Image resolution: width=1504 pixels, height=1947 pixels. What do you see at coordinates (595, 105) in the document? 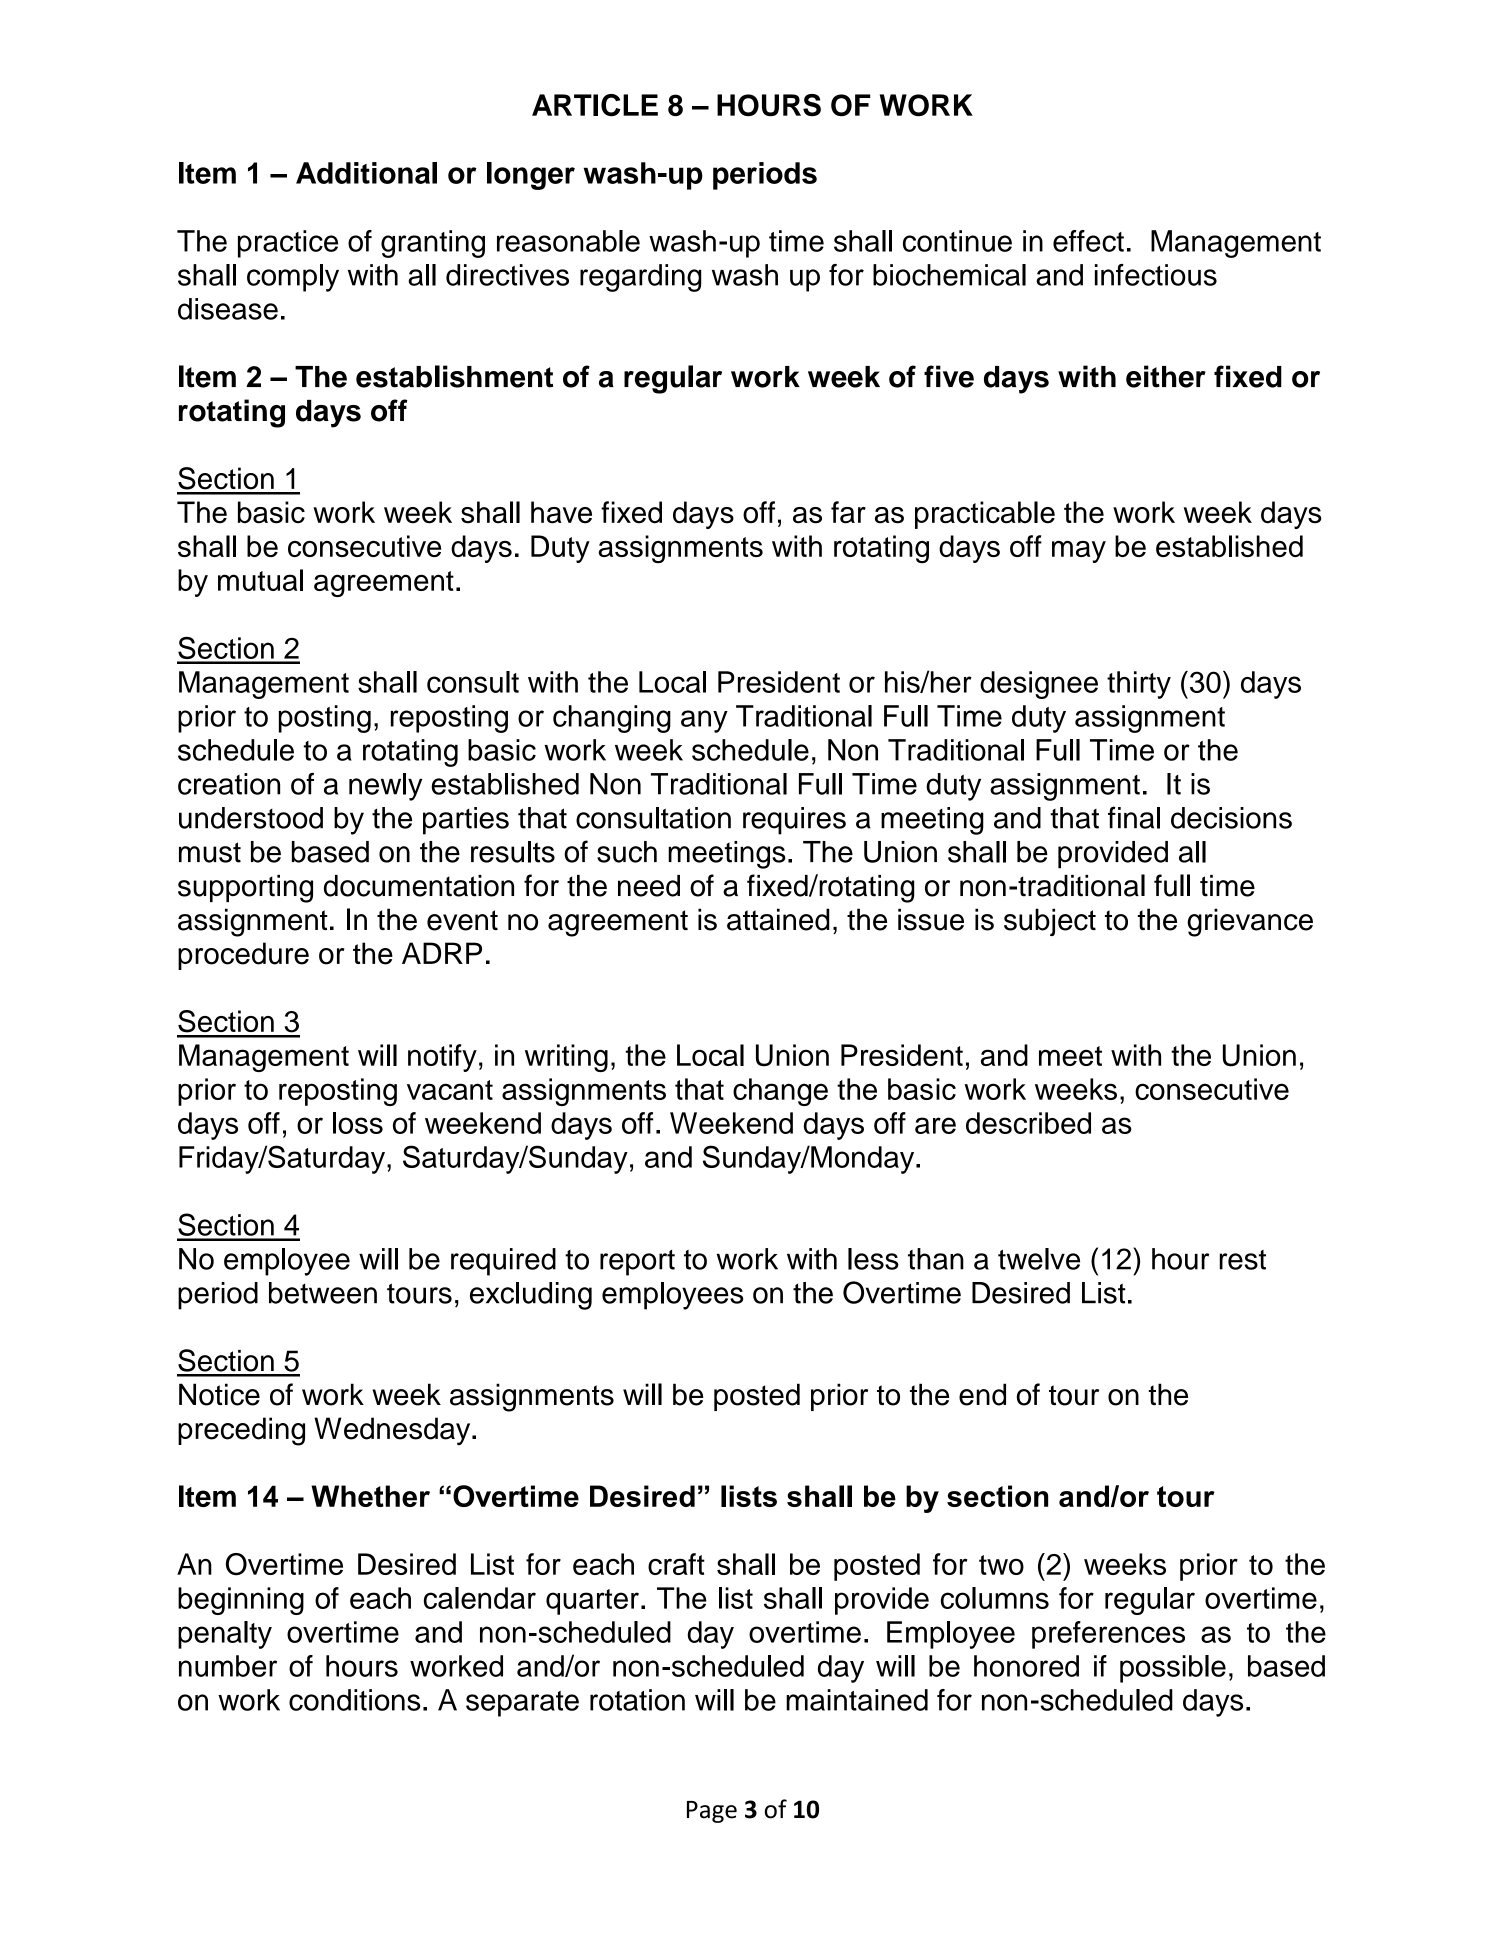
I see `ARTICLE` at bounding box center [595, 105].
